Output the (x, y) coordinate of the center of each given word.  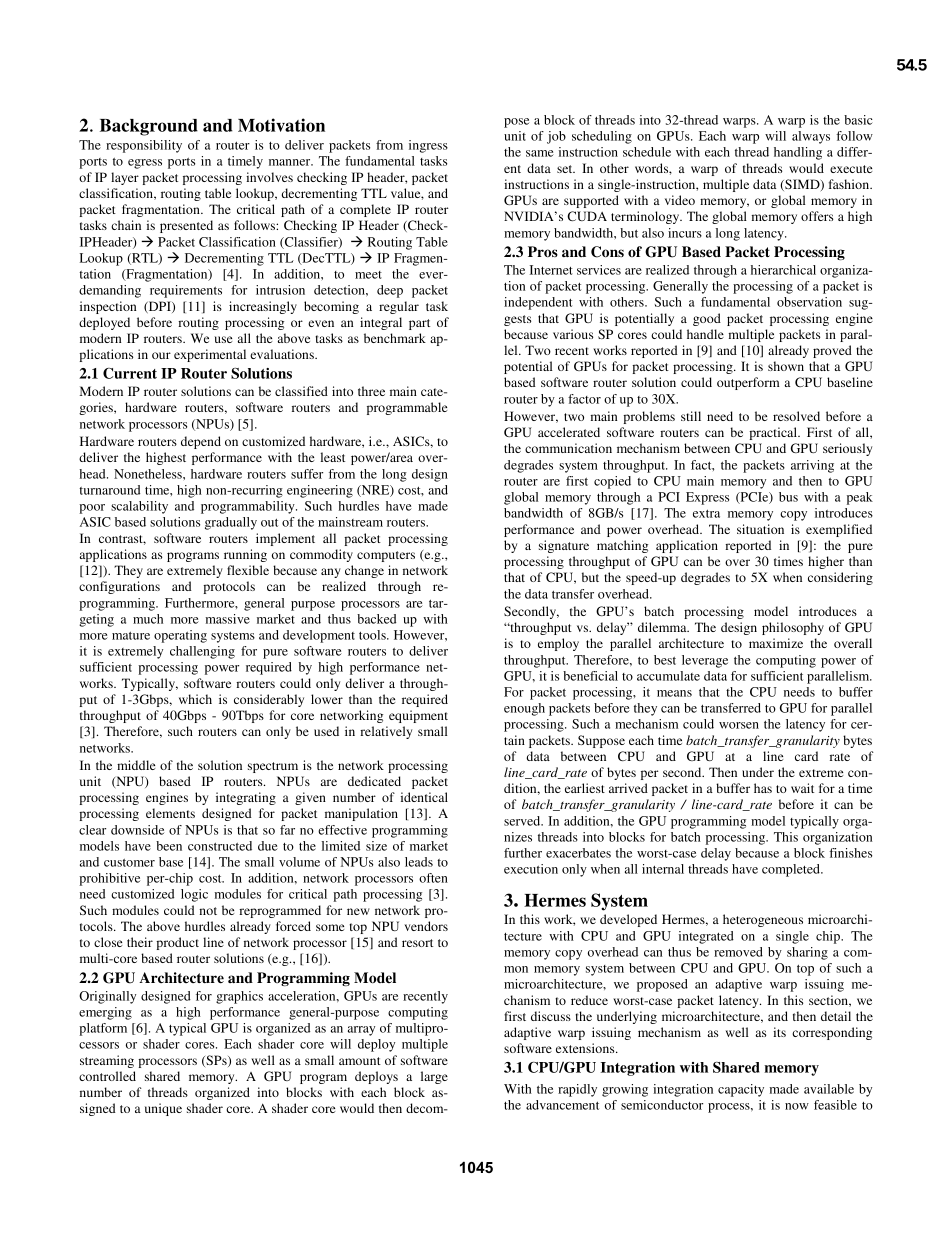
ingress (428, 146)
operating (180, 636)
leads (419, 862)
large (434, 1077)
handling (798, 153)
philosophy (793, 628)
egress (145, 164)
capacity (741, 1090)
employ (558, 644)
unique (163, 1109)
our (161, 355)
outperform (748, 383)
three (371, 391)
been (169, 846)
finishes (850, 853)
